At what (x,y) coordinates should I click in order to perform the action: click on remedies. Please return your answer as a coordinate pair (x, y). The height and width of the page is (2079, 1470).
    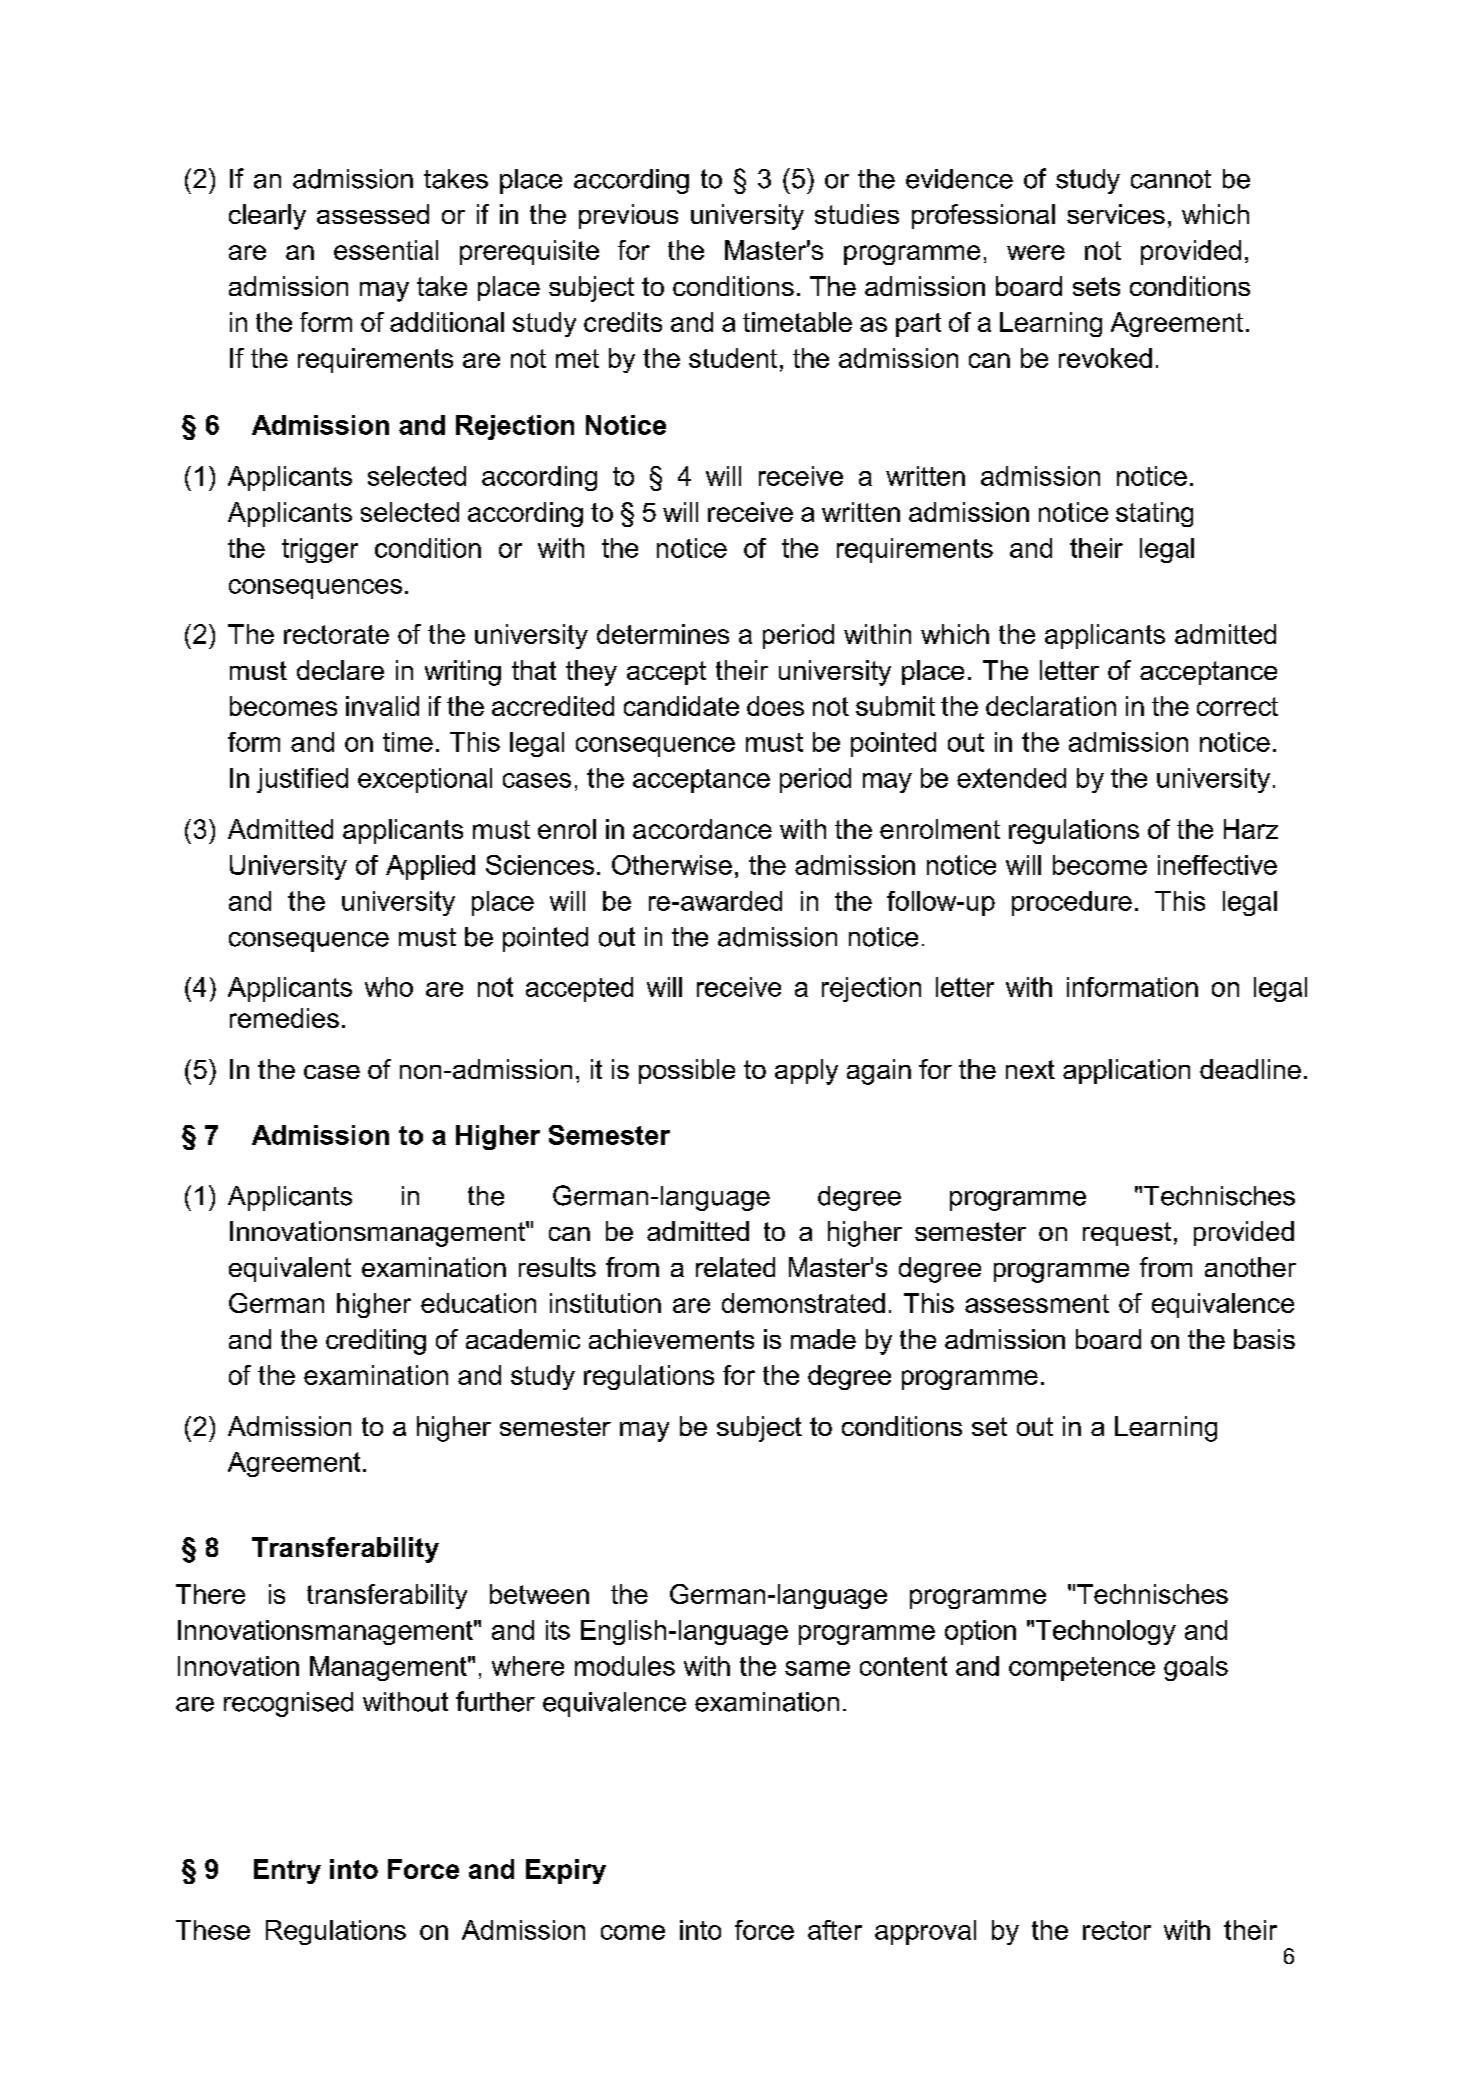
    Looking at the image, I should click on (284, 1018).
